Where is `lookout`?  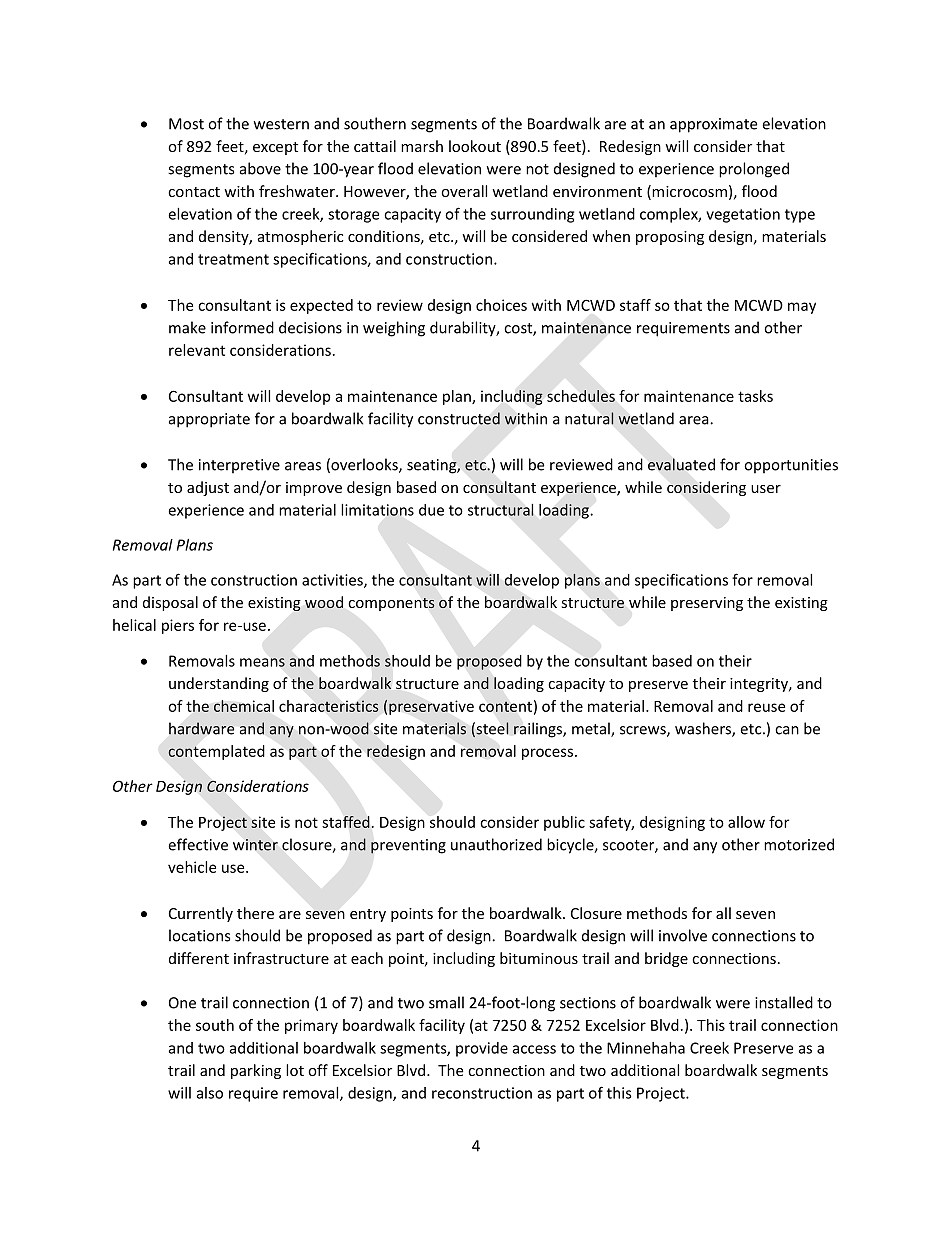 lookout is located at coordinates (475, 146).
